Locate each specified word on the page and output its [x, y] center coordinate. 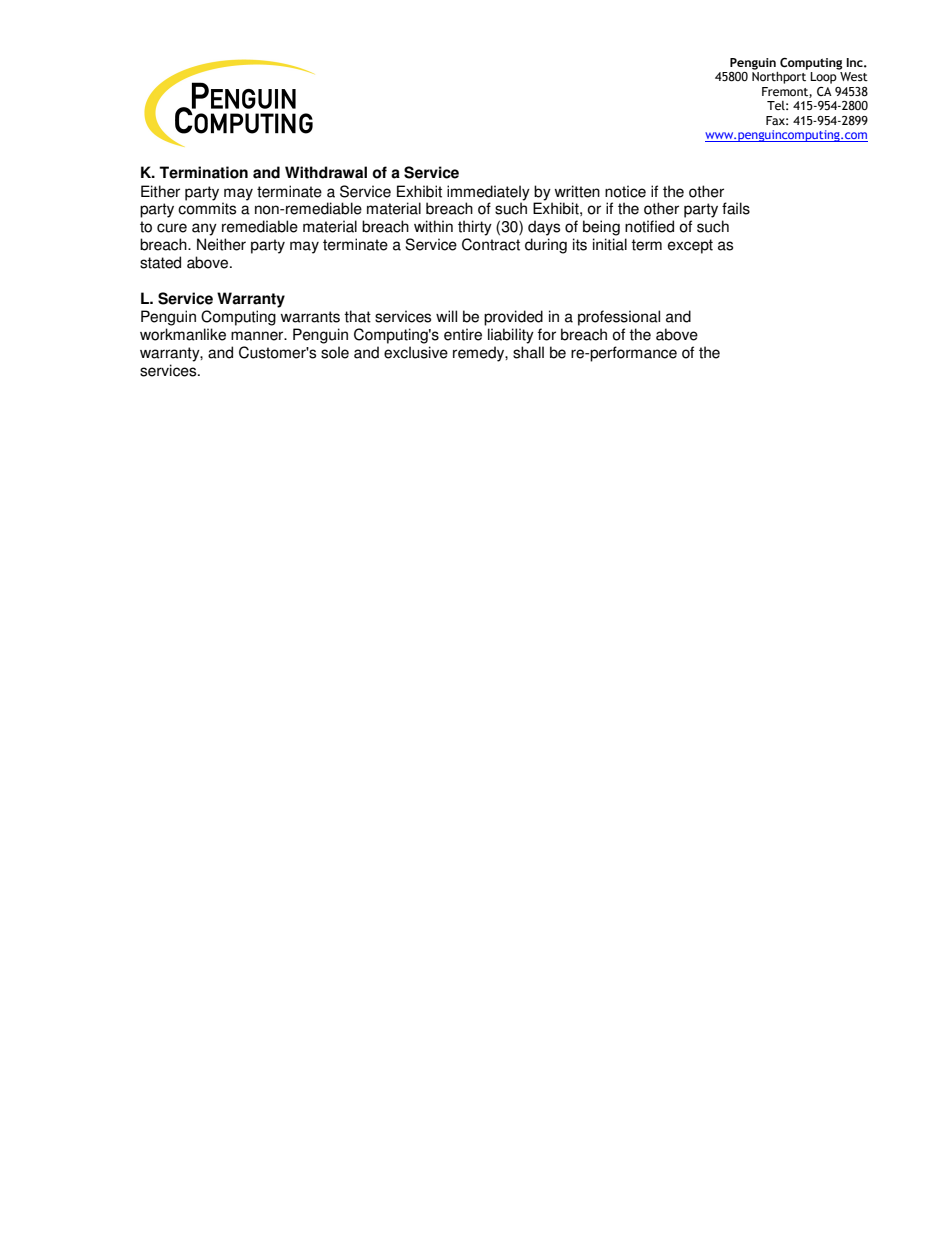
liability [511, 336]
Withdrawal [326, 172]
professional [619, 318]
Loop [823, 78]
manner [258, 336]
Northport [779, 78]
